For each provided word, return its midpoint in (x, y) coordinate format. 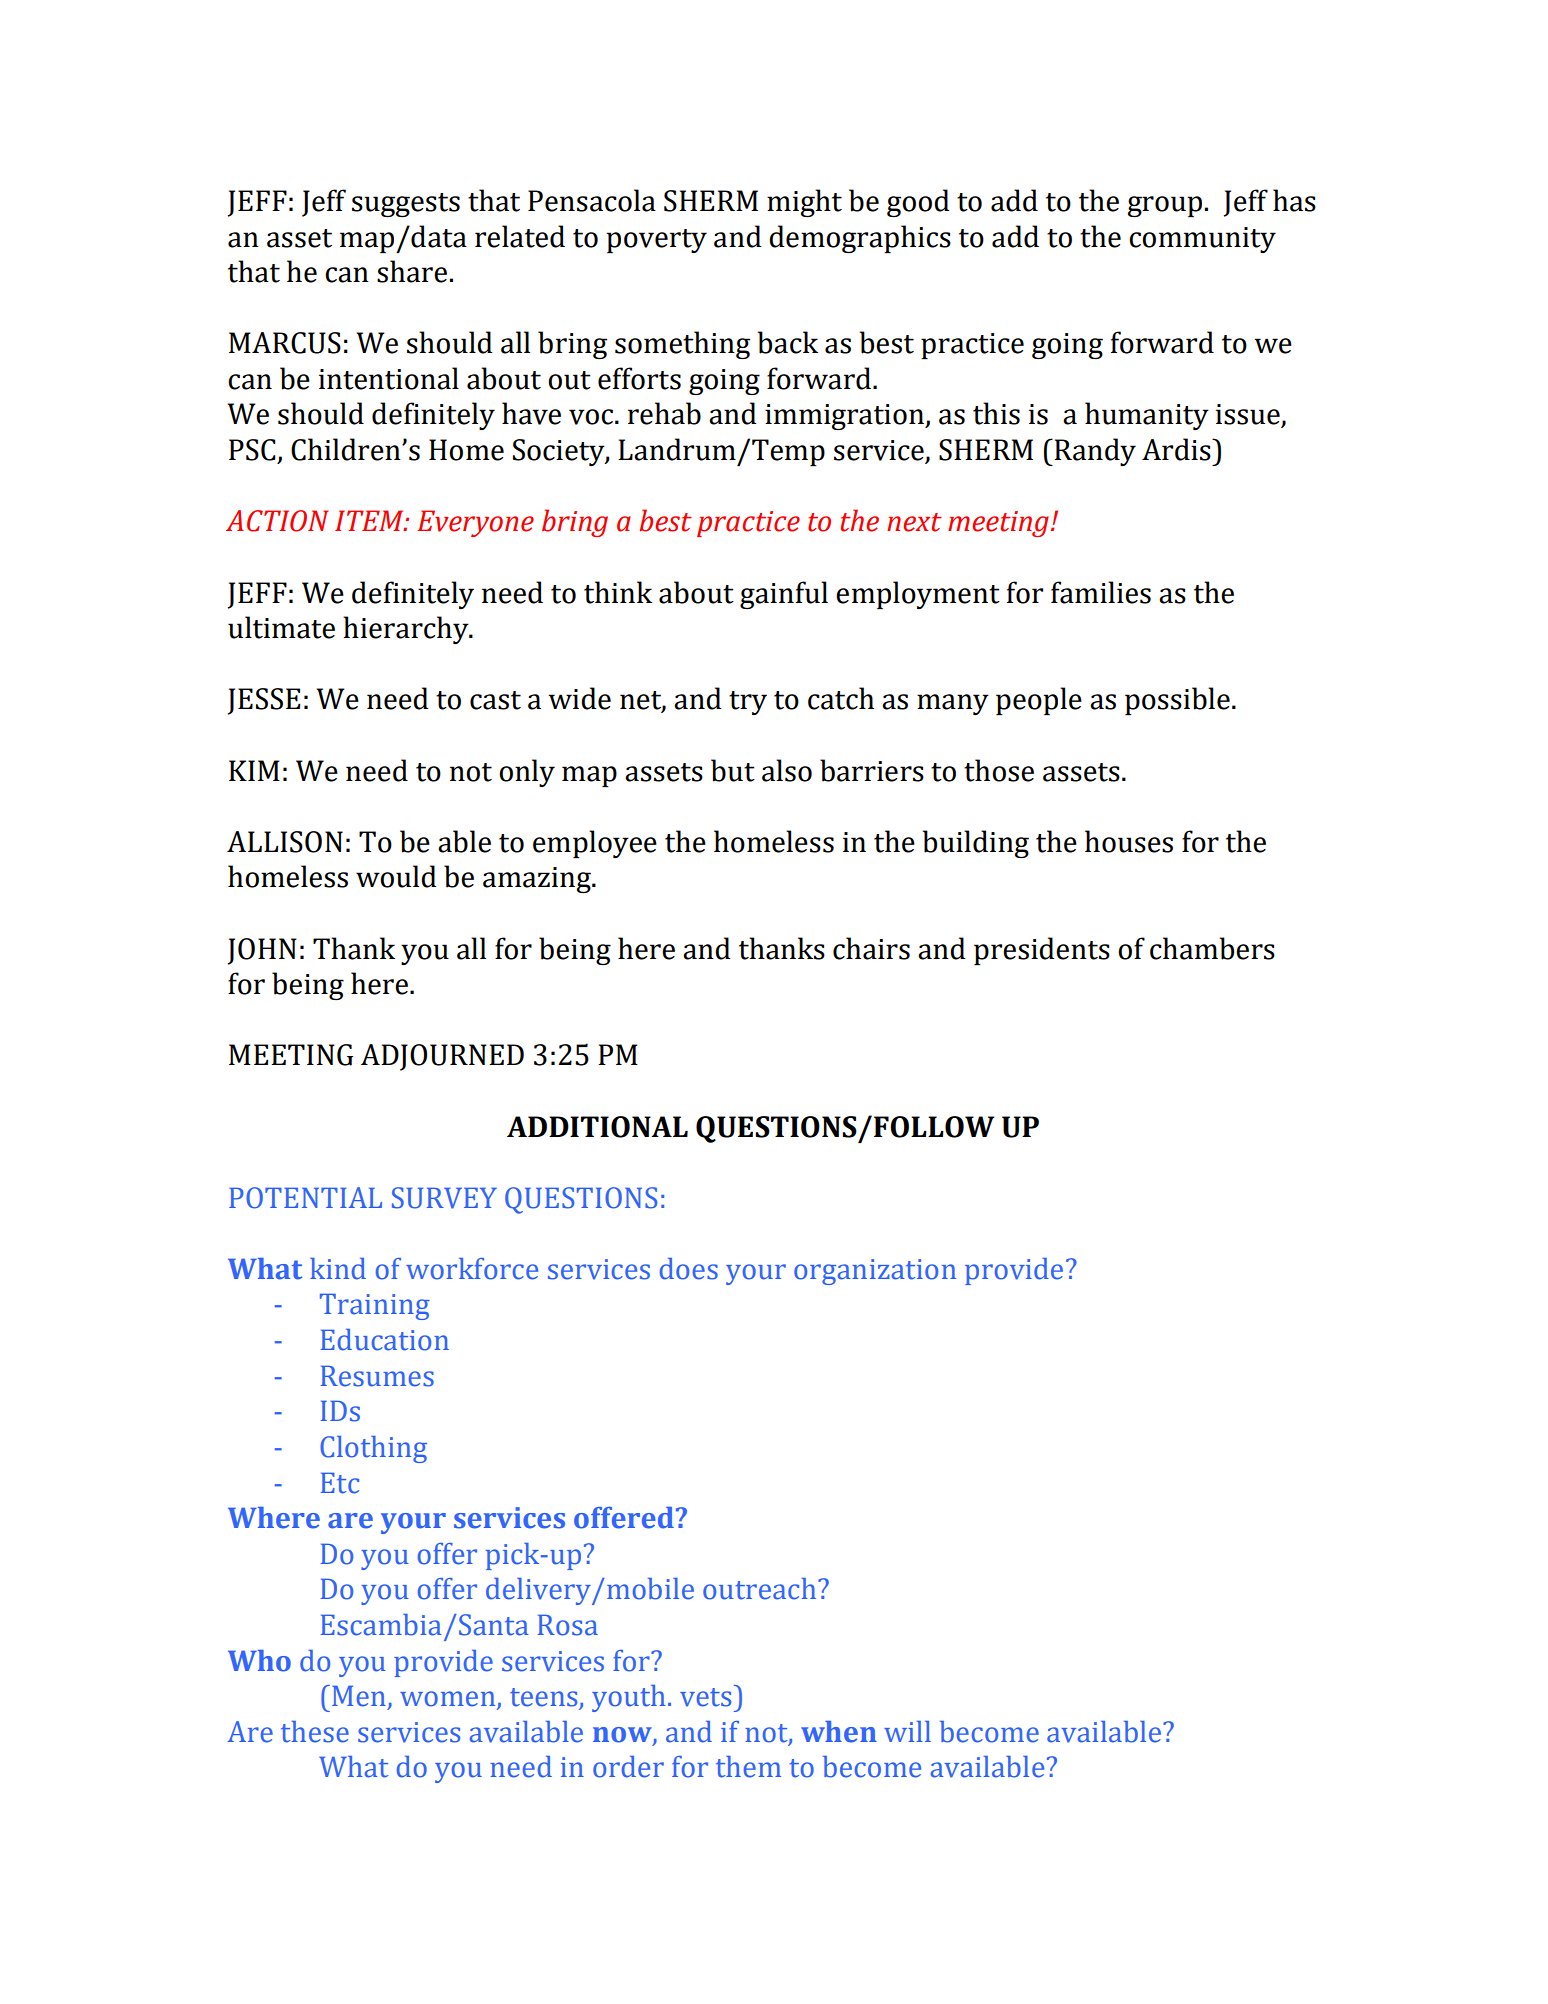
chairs (871, 948)
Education (385, 1340)
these (315, 1732)
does (689, 1269)
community (1202, 240)
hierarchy (407, 630)
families (1101, 592)
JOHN (262, 951)
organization (875, 1272)
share (412, 271)
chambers (1212, 948)
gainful (784, 595)
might (804, 203)
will (907, 1731)
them (748, 1767)
